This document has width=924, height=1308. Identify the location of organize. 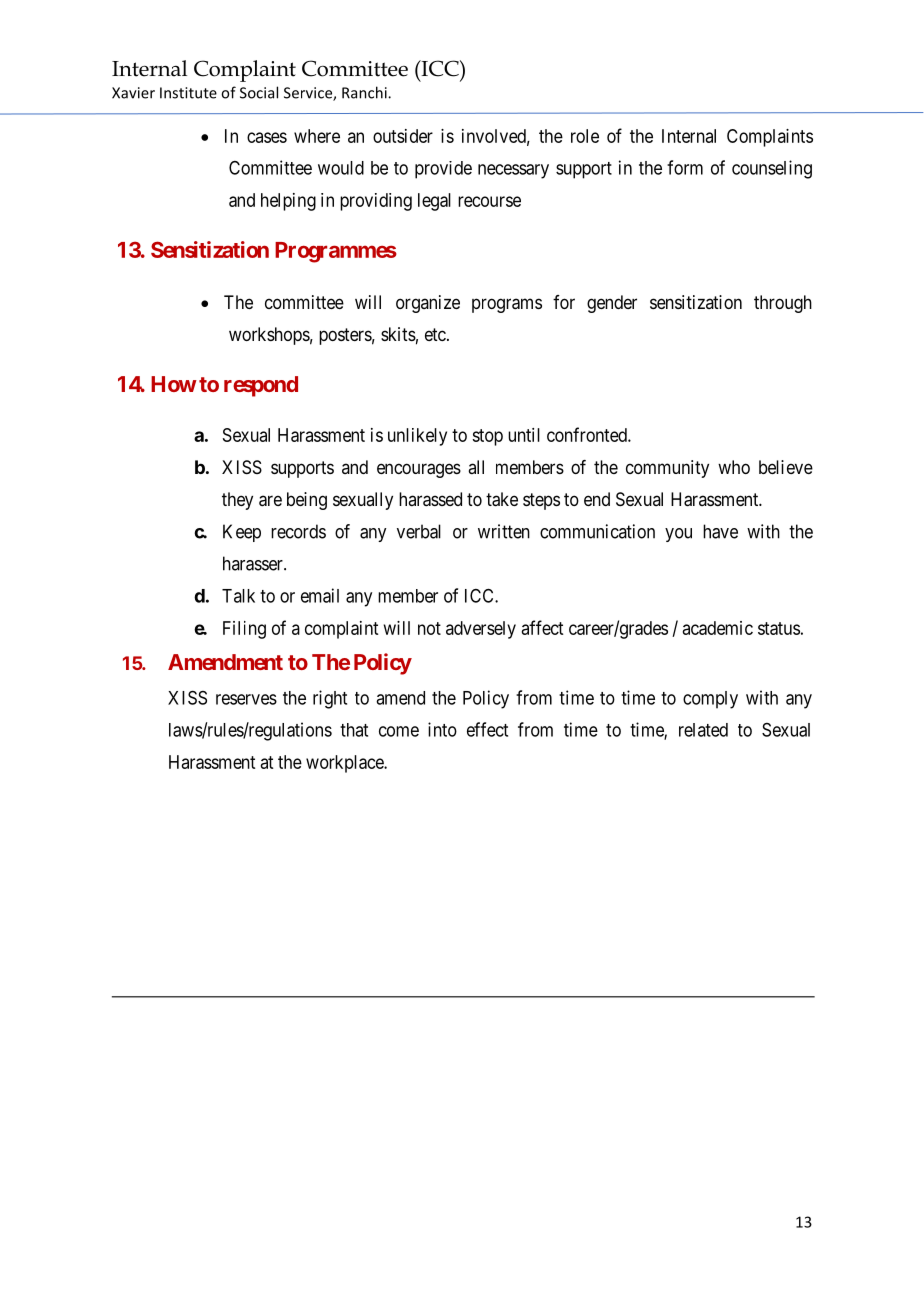
(428, 304).
